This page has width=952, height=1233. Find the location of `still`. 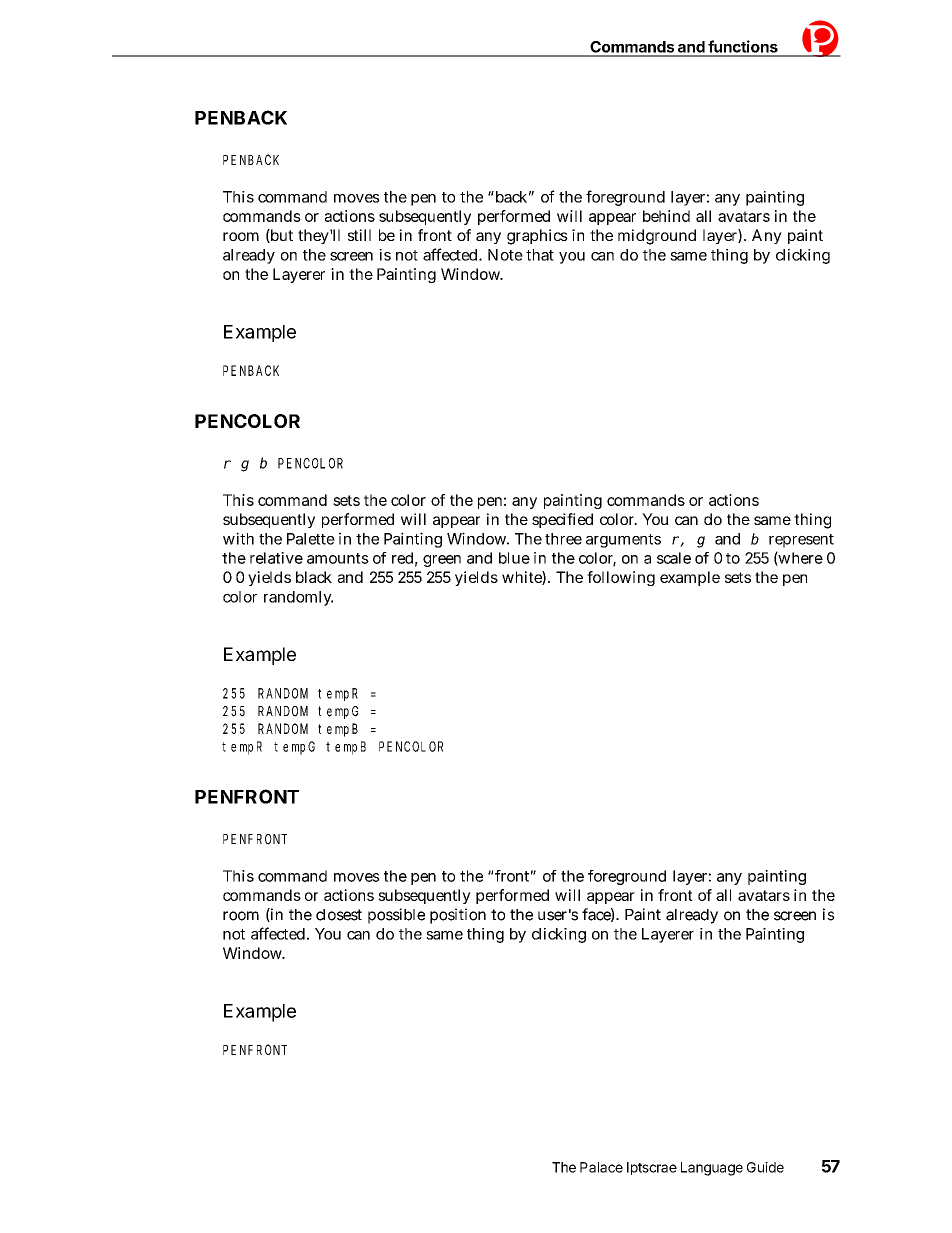

still is located at coordinates (359, 235).
